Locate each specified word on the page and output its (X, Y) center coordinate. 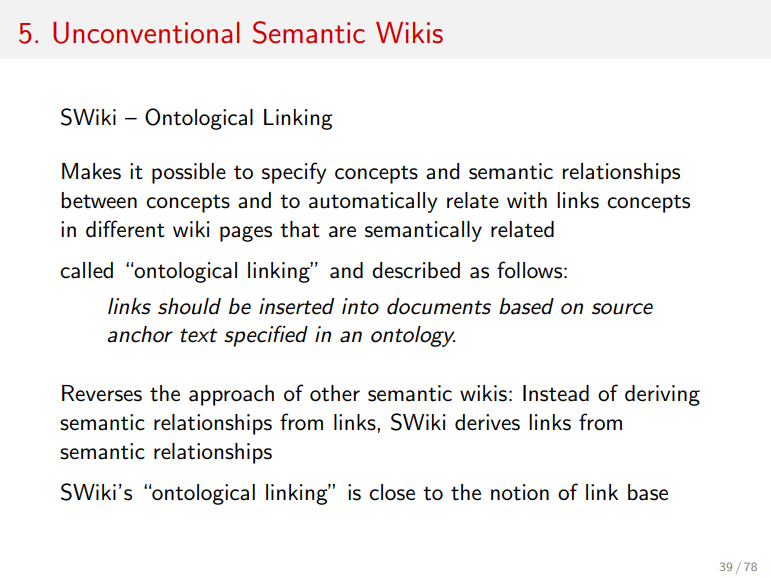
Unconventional (146, 33)
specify (294, 173)
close (392, 492)
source (622, 309)
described (416, 270)
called (86, 270)
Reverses (102, 393)
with (527, 200)
